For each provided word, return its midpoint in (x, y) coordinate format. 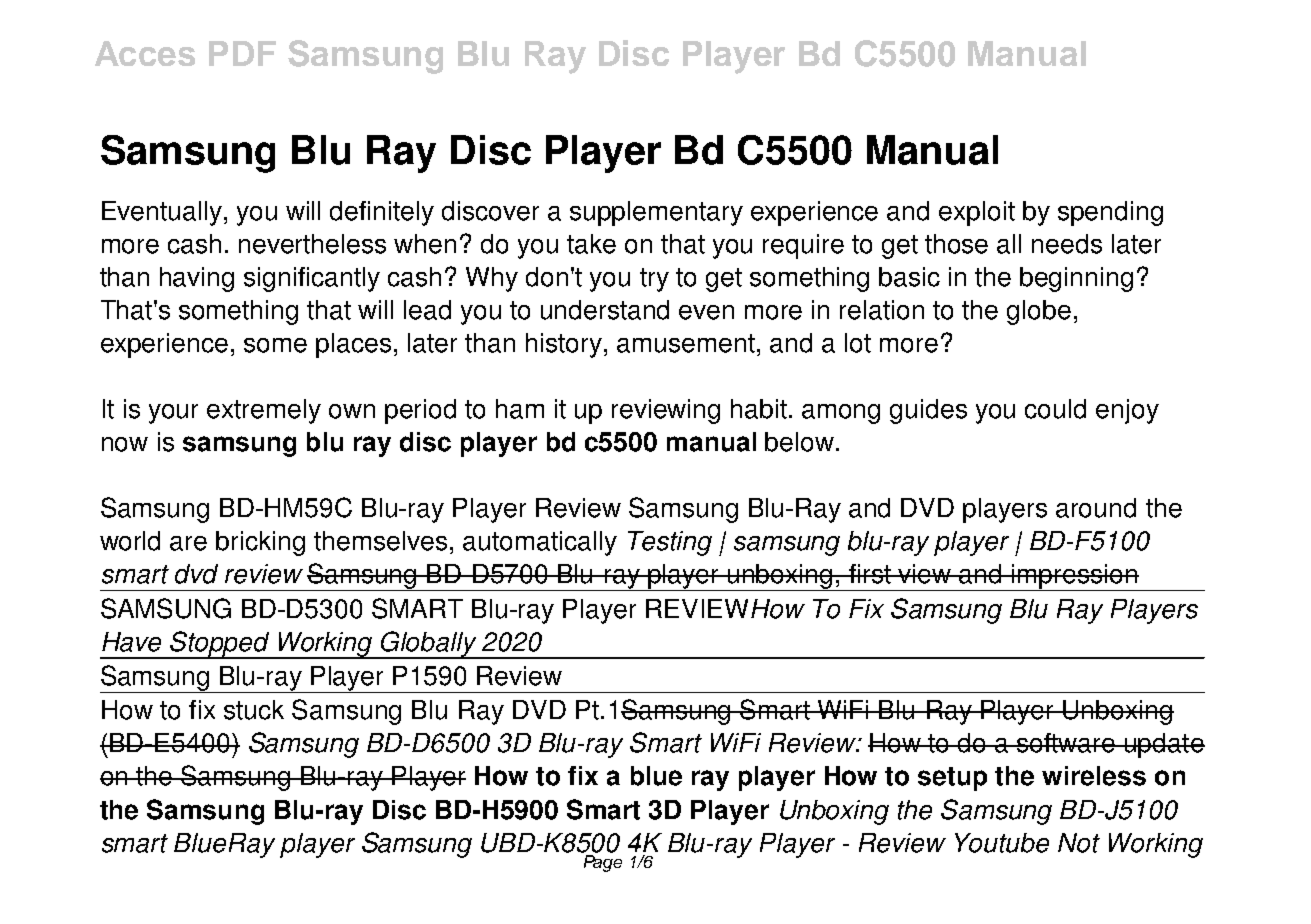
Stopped (220, 645)
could (1055, 409)
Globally (429, 645)
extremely (264, 411)
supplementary (656, 213)
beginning (1076, 279)
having (197, 279)
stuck (254, 710)
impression (1074, 577)
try (654, 280)
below (799, 442)
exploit (977, 213)
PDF (242, 53)
